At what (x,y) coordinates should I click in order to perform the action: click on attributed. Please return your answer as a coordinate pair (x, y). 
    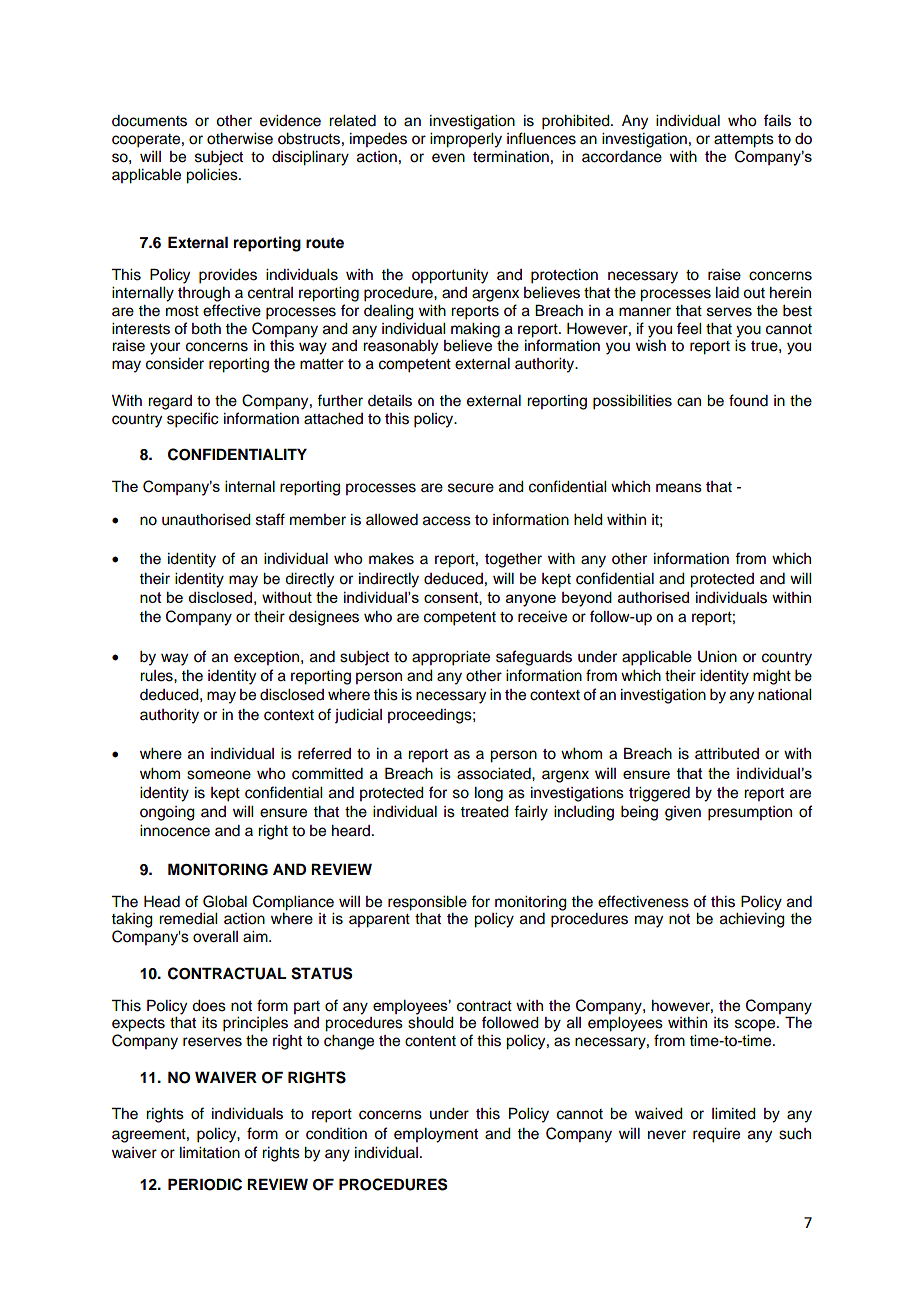
    Looking at the image, I should click on (727, 754).
